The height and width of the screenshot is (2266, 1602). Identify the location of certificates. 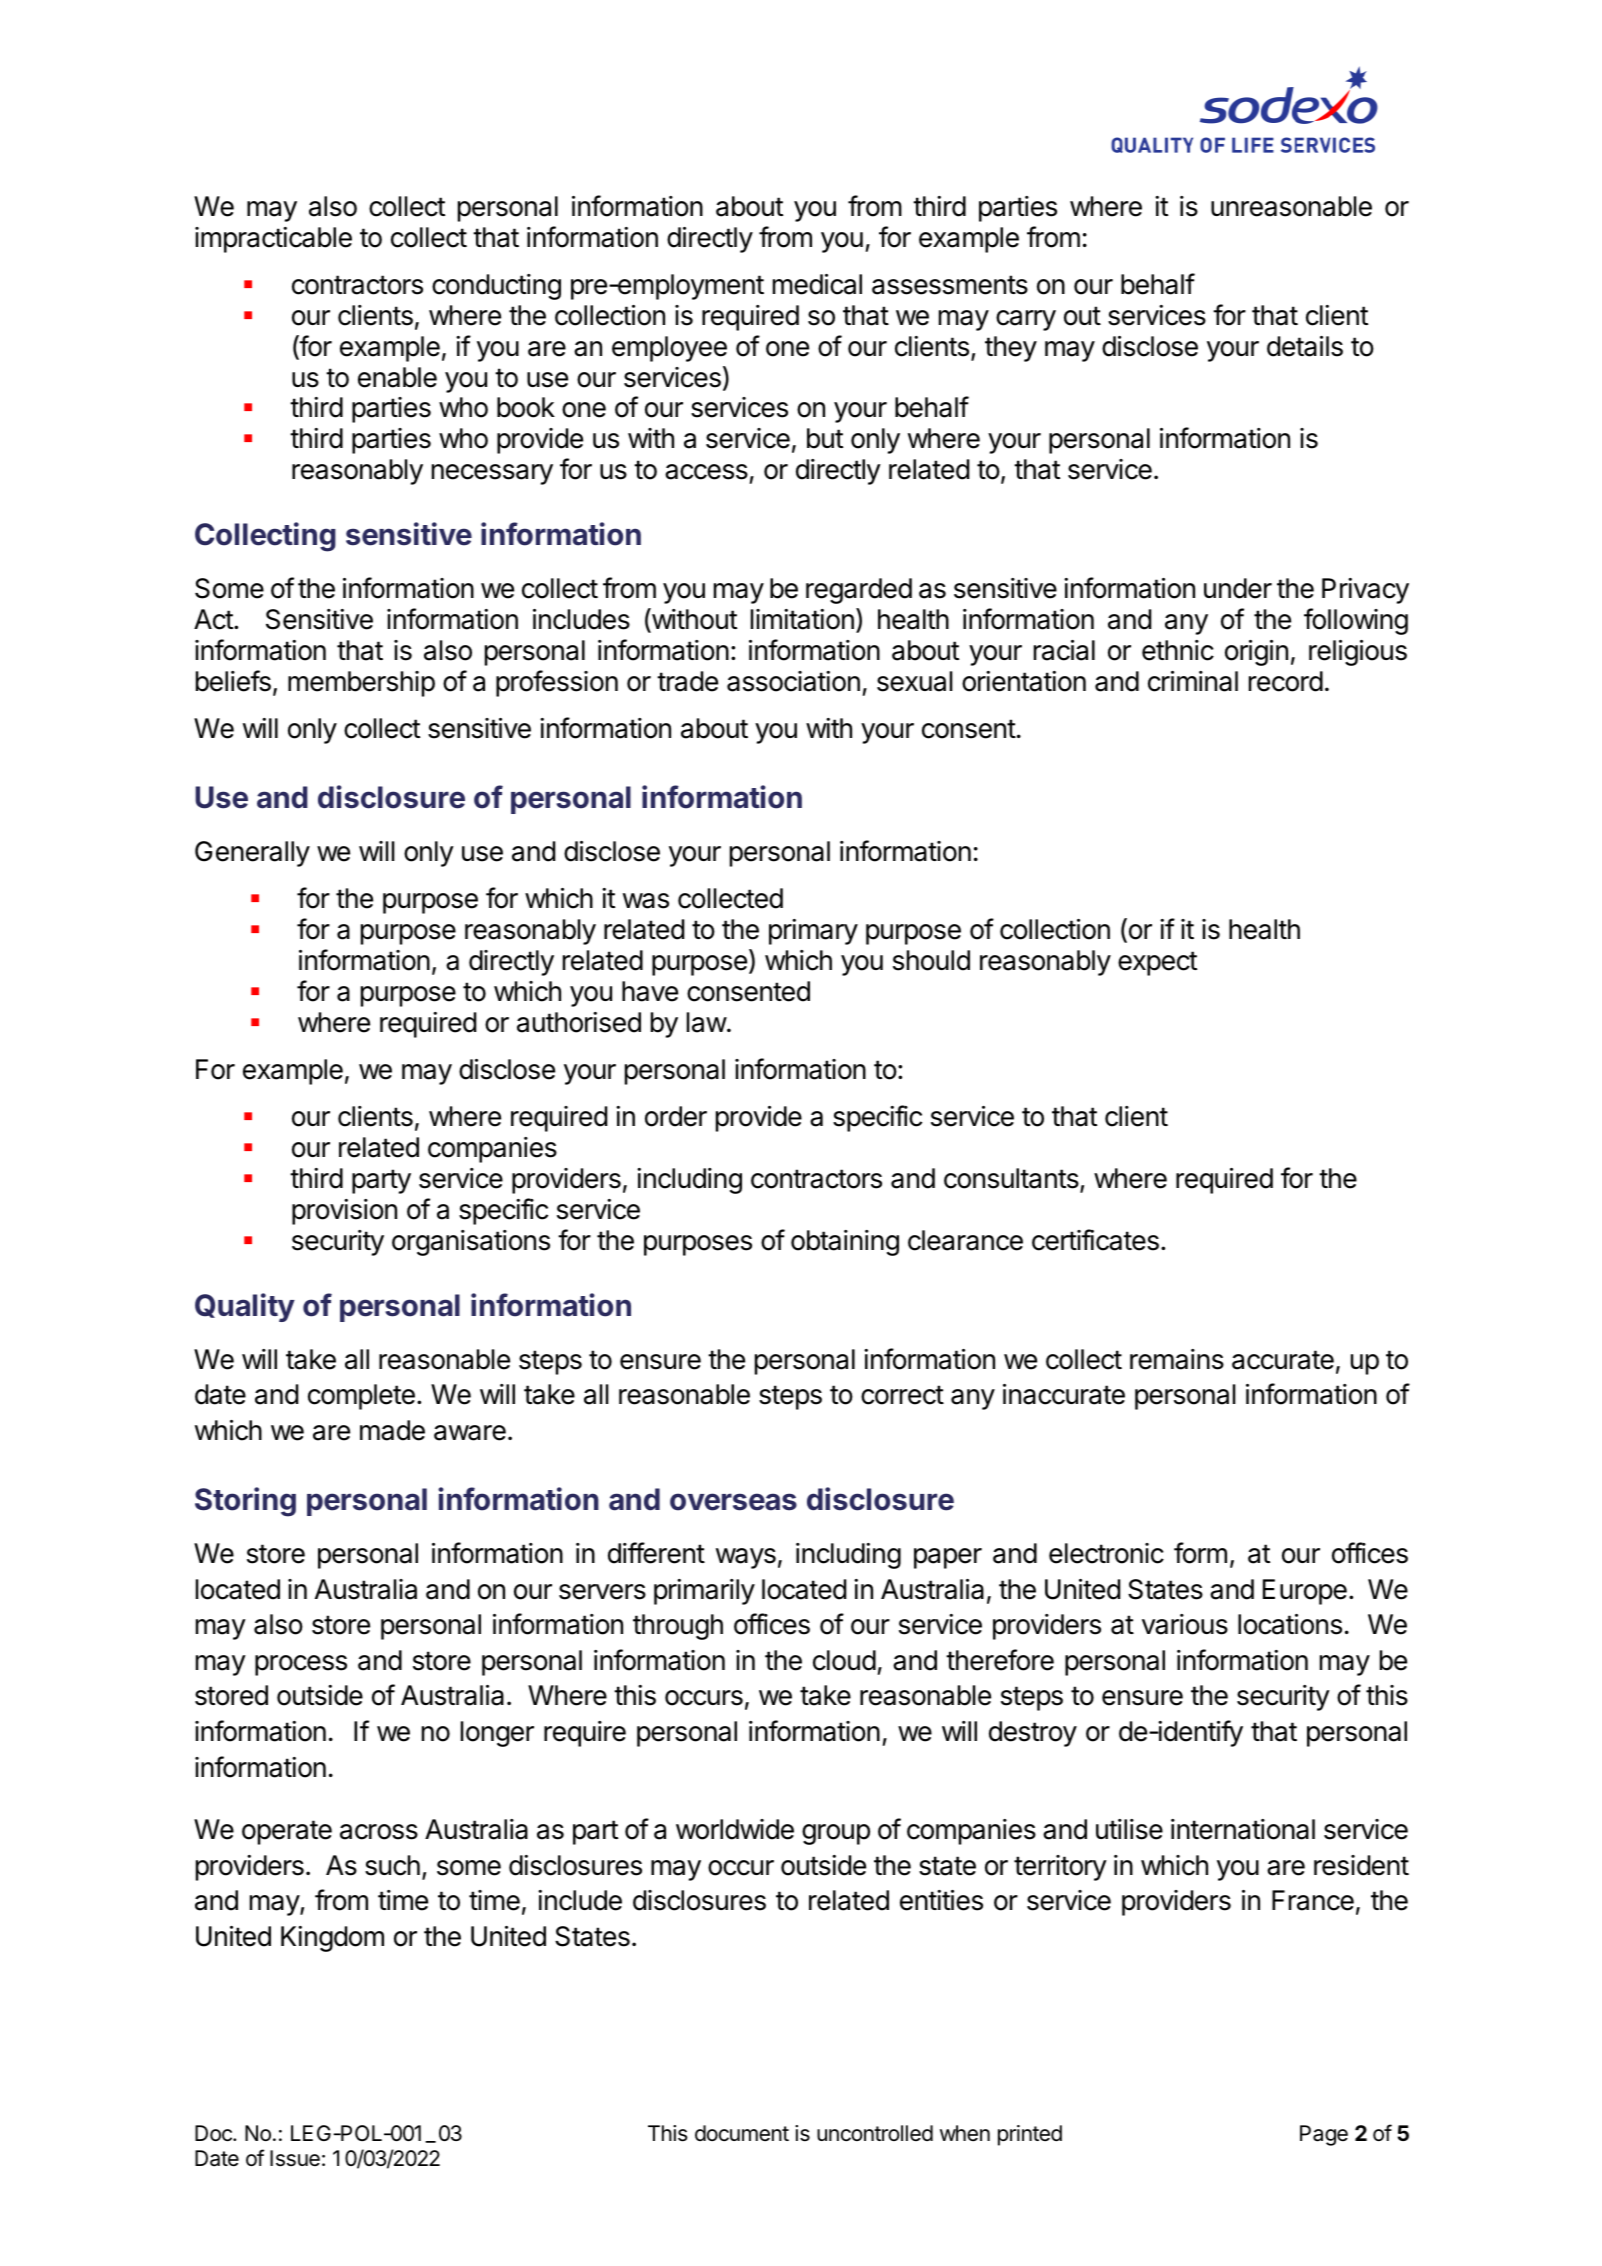
(1095, 1240).
